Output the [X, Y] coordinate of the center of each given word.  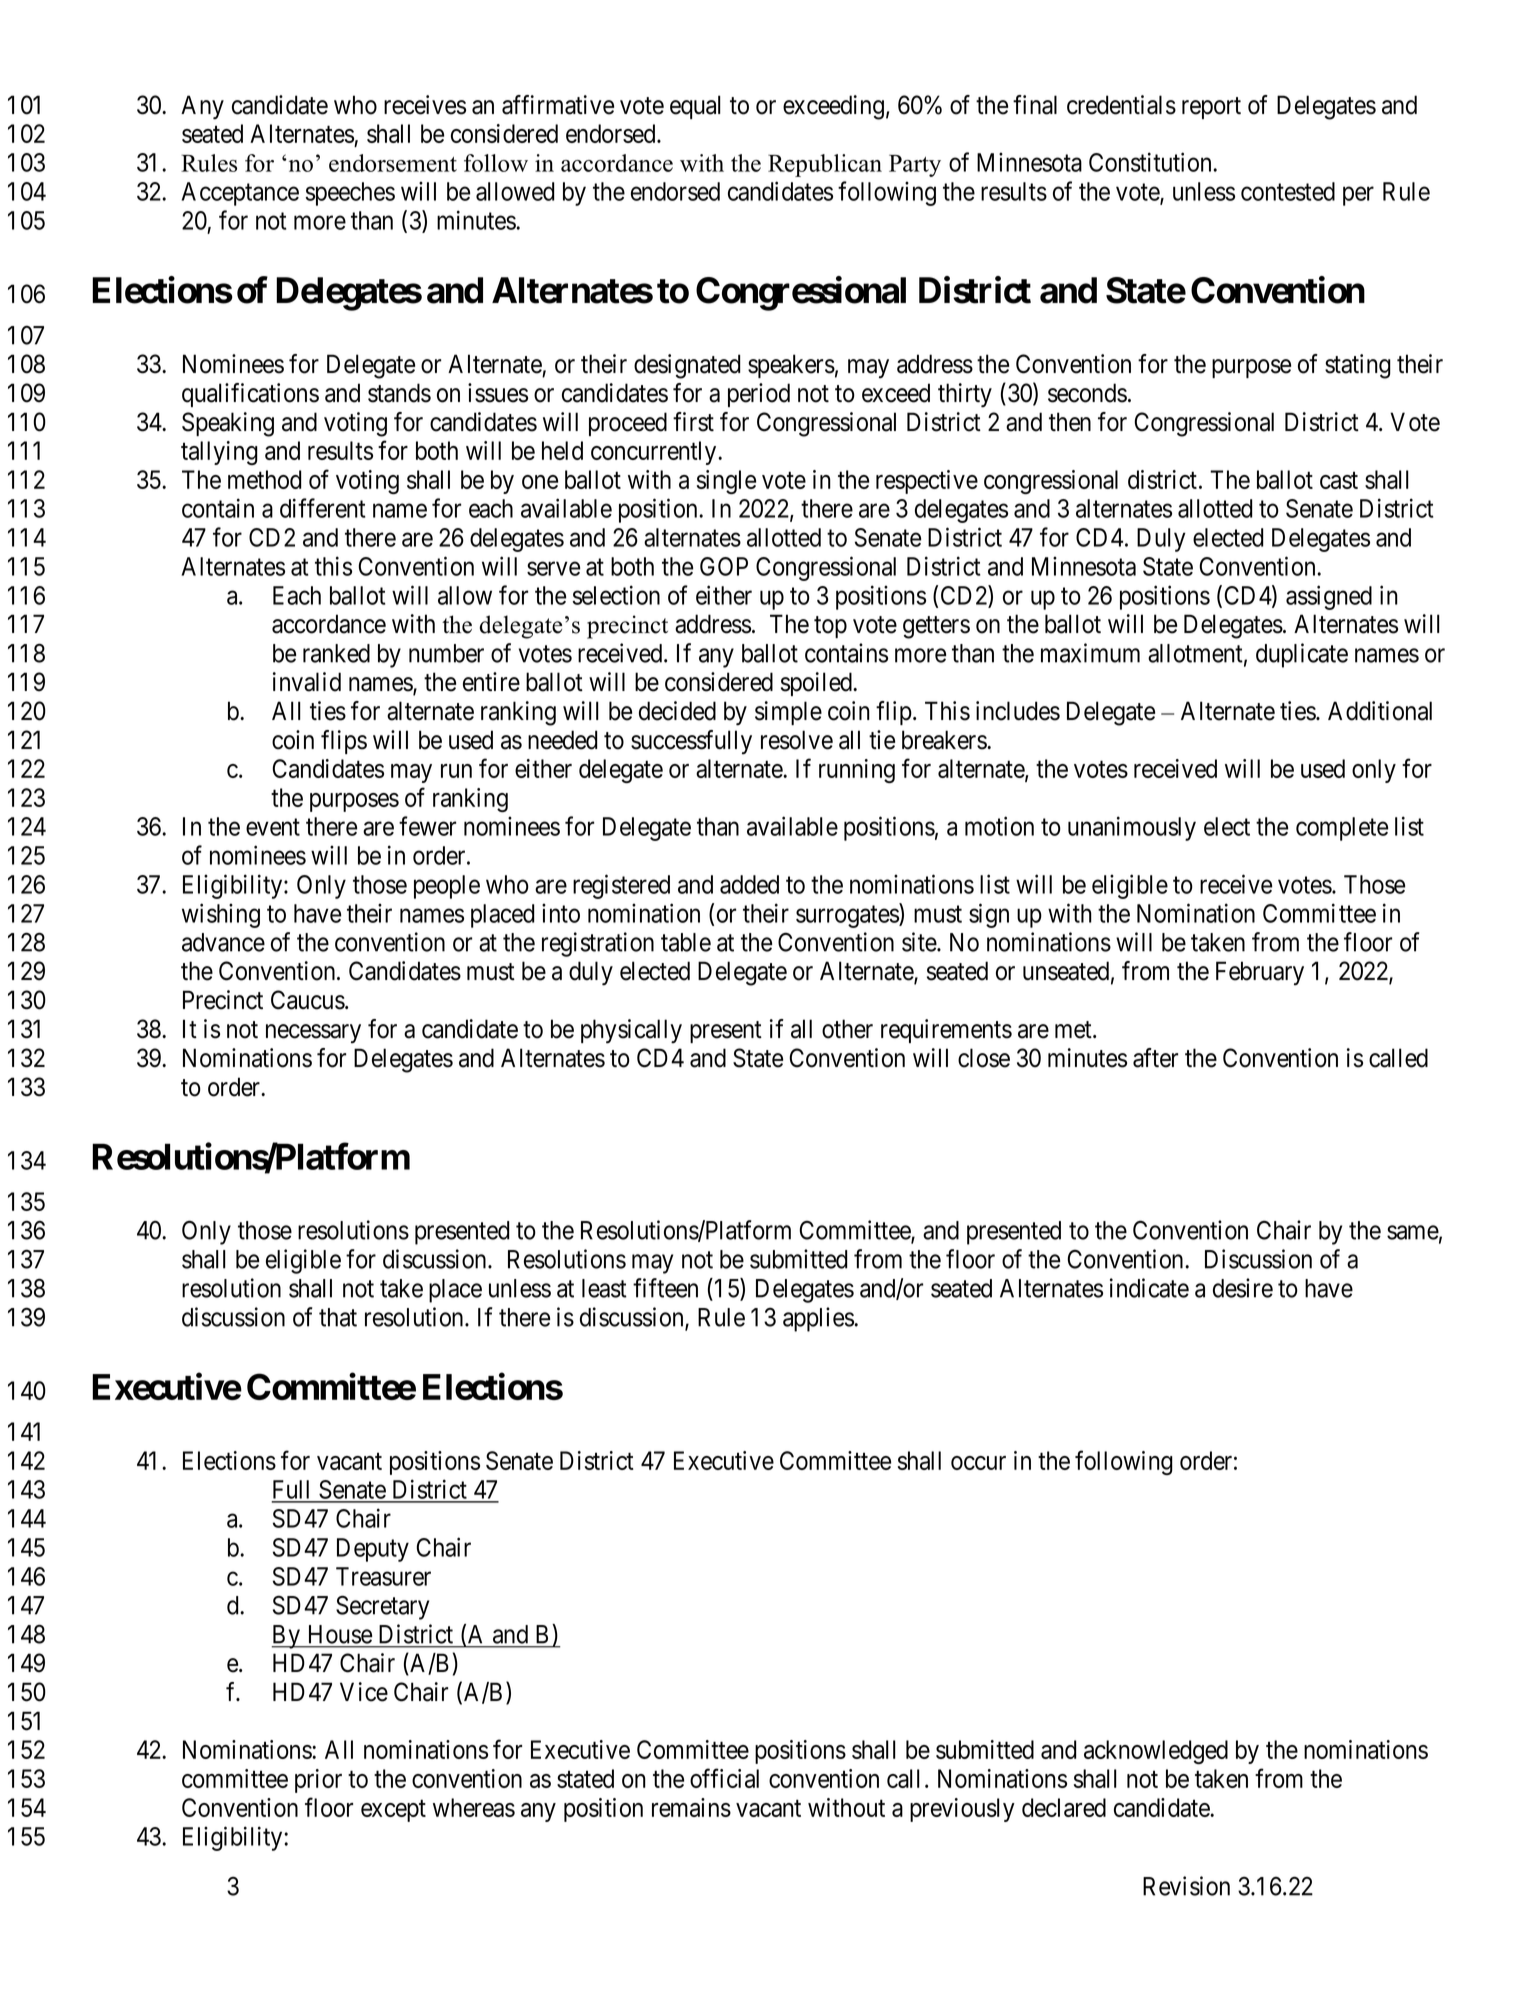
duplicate [1302, 655]
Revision [1186, 1886]
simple [788, 713]
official [724, 1778]
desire [1243, 1288]
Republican [825, 165]
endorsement [393, 163]
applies [818, 1319]
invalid [307, 682]
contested [1288, 191]
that [338, 1317]
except [393, 1811]
